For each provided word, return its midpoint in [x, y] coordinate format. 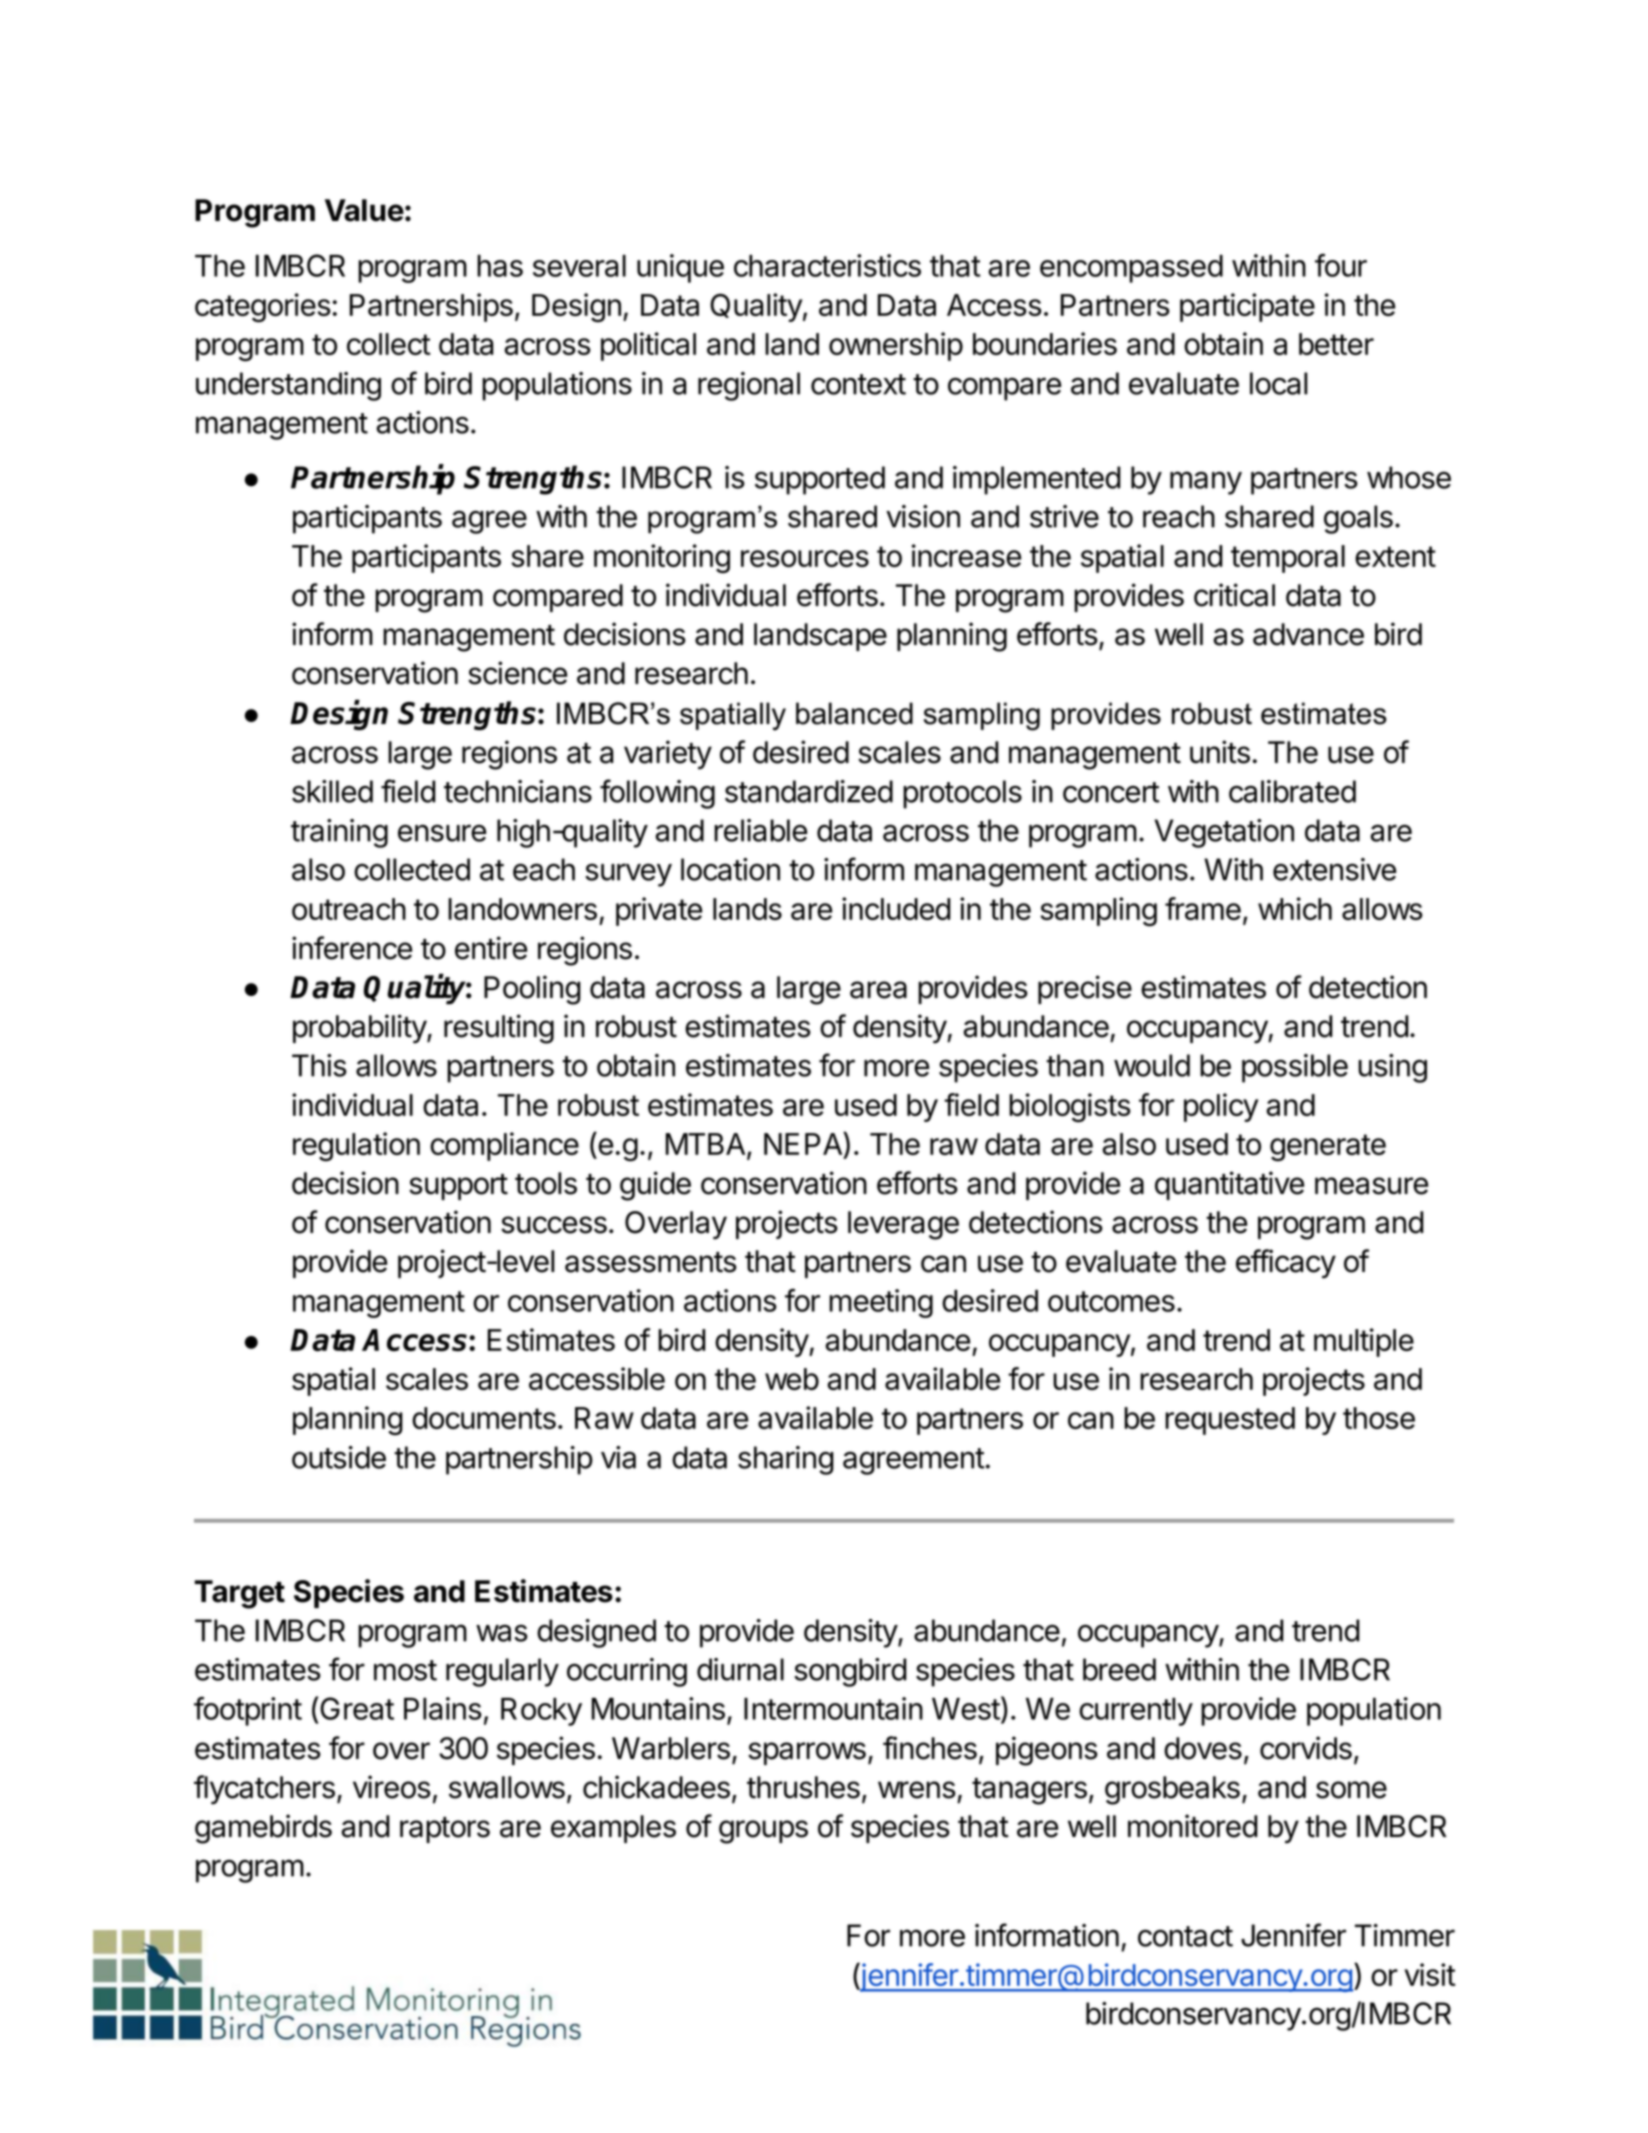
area [878, 990]
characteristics [827, 265]
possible [1295, 1068]
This [319, 1065]
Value [364, 210]
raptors [445, 1830]
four [1341, 265]
